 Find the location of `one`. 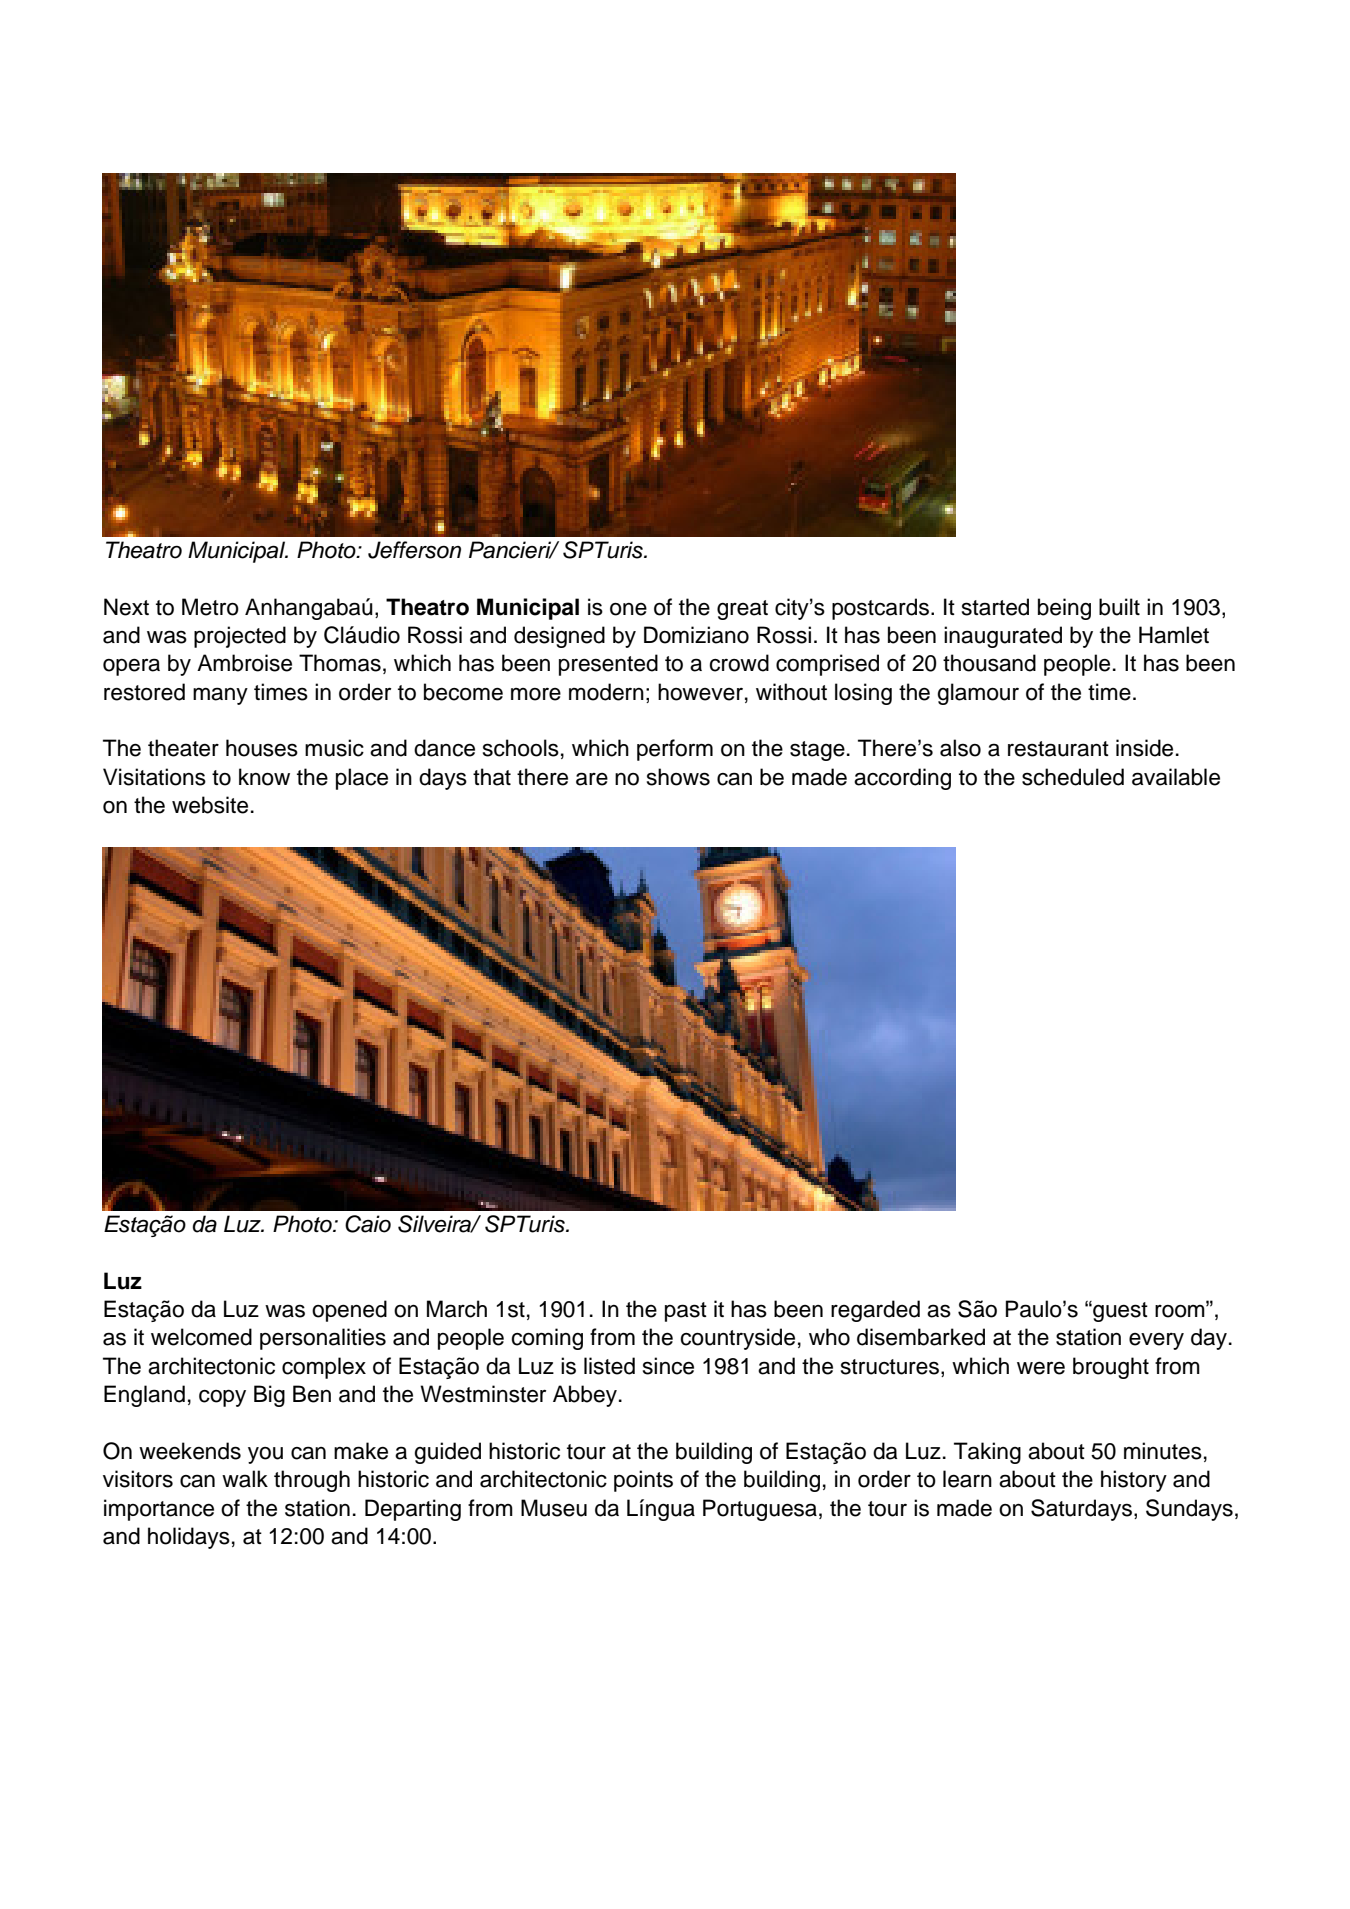

one is located at coordinates (628, 609).
